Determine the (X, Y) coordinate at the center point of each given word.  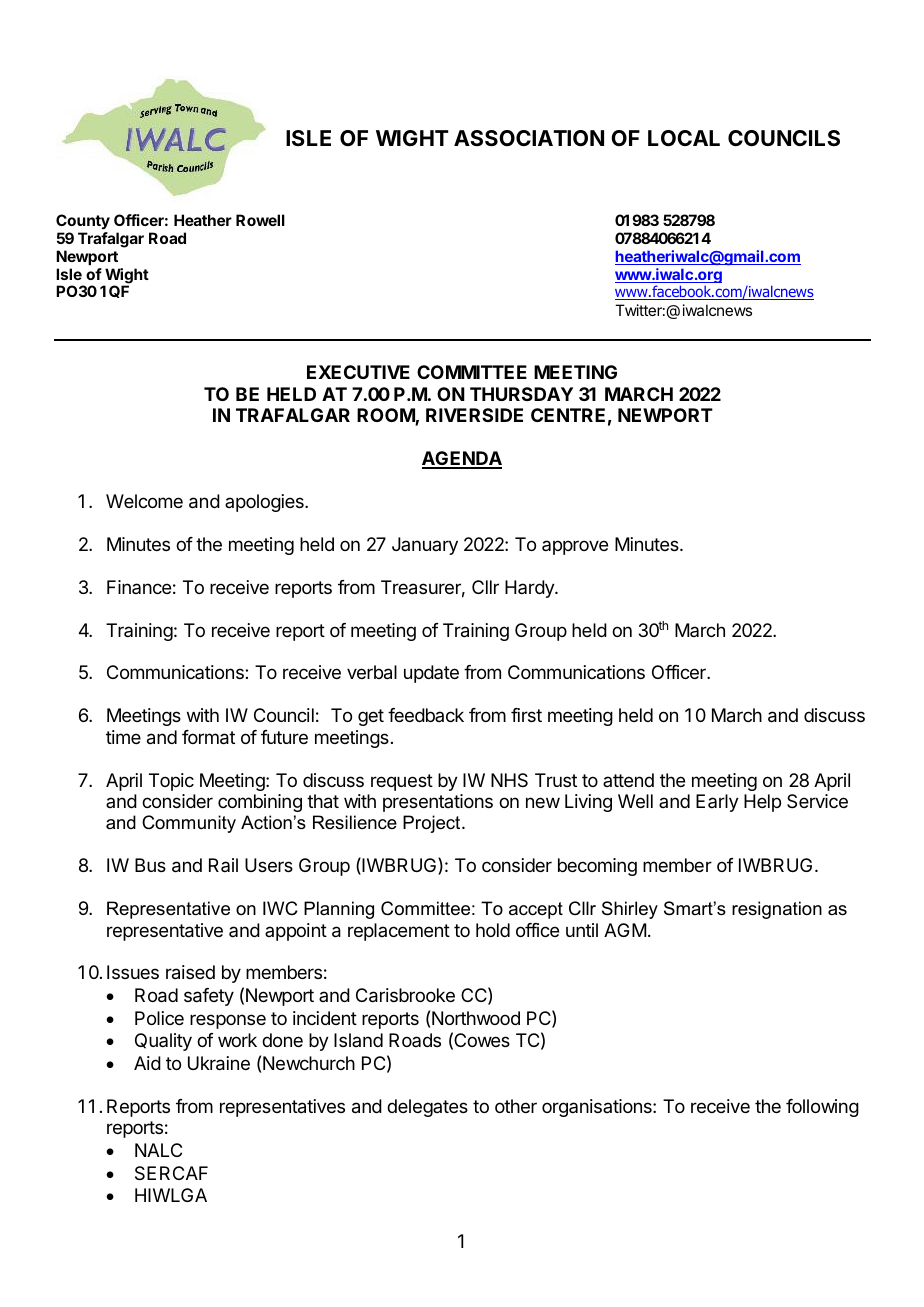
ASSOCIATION (529, 138)
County (83, 221)
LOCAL (684, 138)
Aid (147, 1063)
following (822, 1108)
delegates (427, 1108)
